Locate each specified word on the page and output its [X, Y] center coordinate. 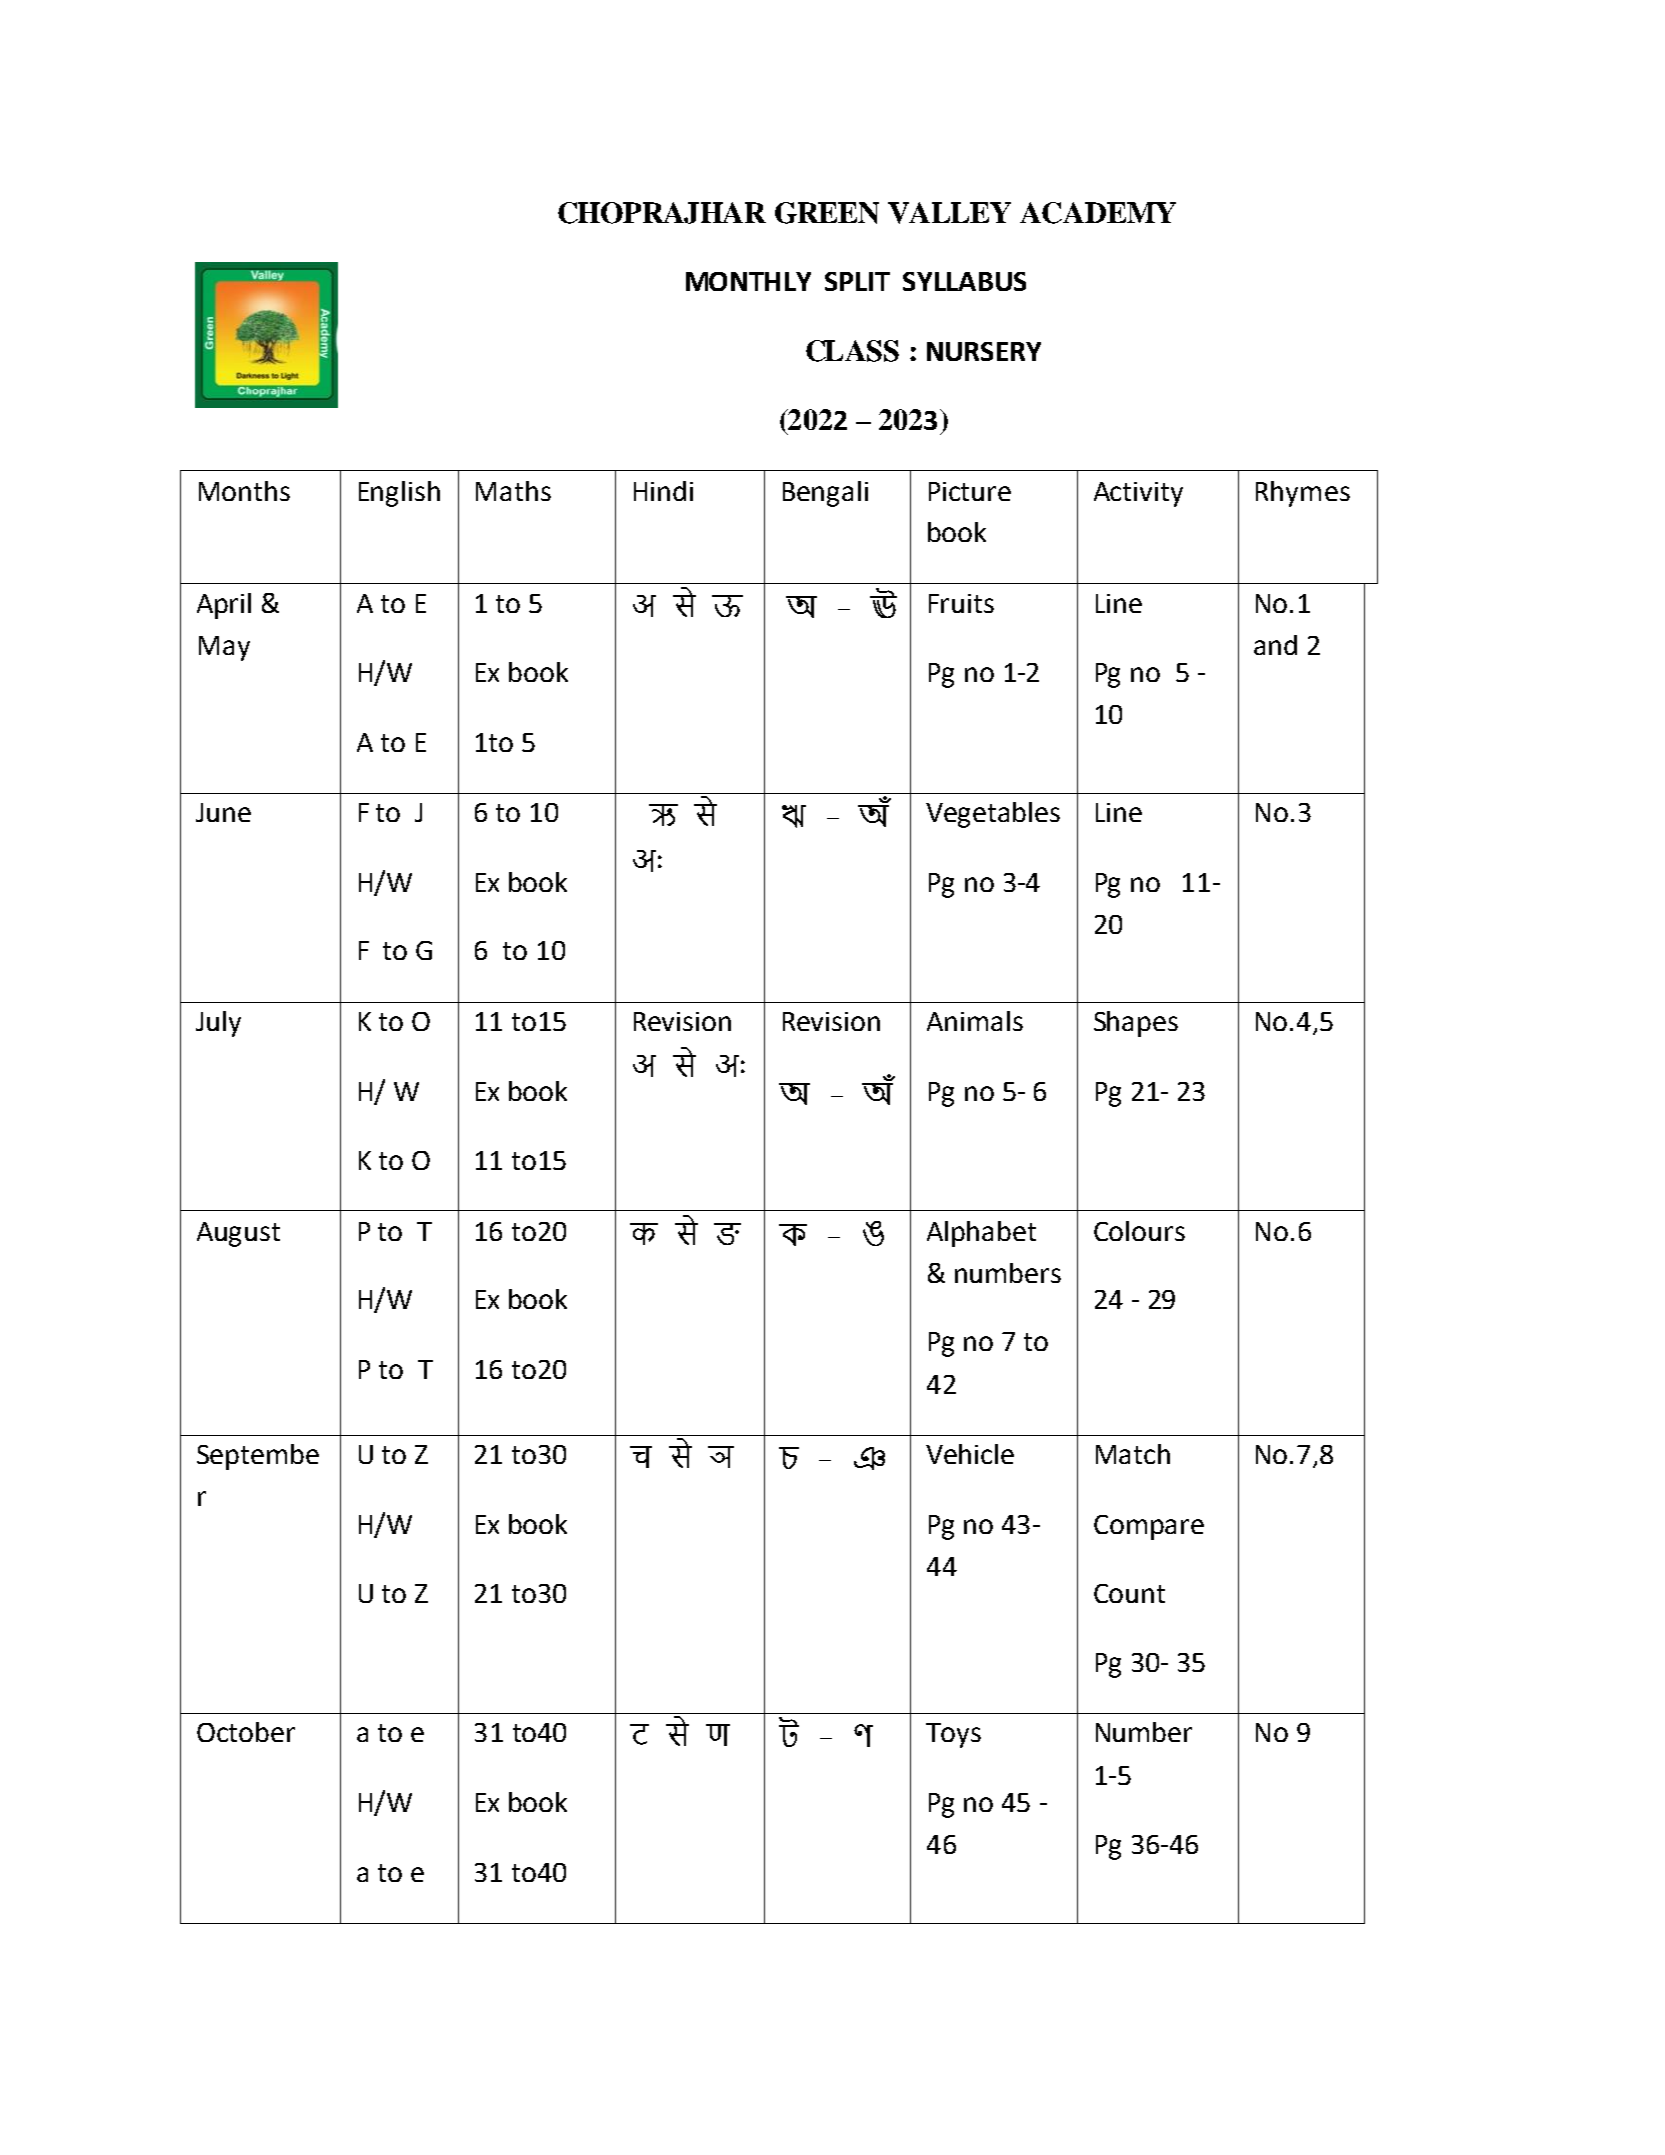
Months [244, 491]
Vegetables [993, 815]
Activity [1138, 494]
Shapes [1136, 1024]
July [218, 1024]
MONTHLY [748, 281]
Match [1133, 1454]
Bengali [825, 494]
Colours [1139, 1231]
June [223, 812]
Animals [975, 1021]
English [399, 494]
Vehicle [970, 1454]
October [246, 1732]
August [238, 1234]
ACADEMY [1098, 213]
